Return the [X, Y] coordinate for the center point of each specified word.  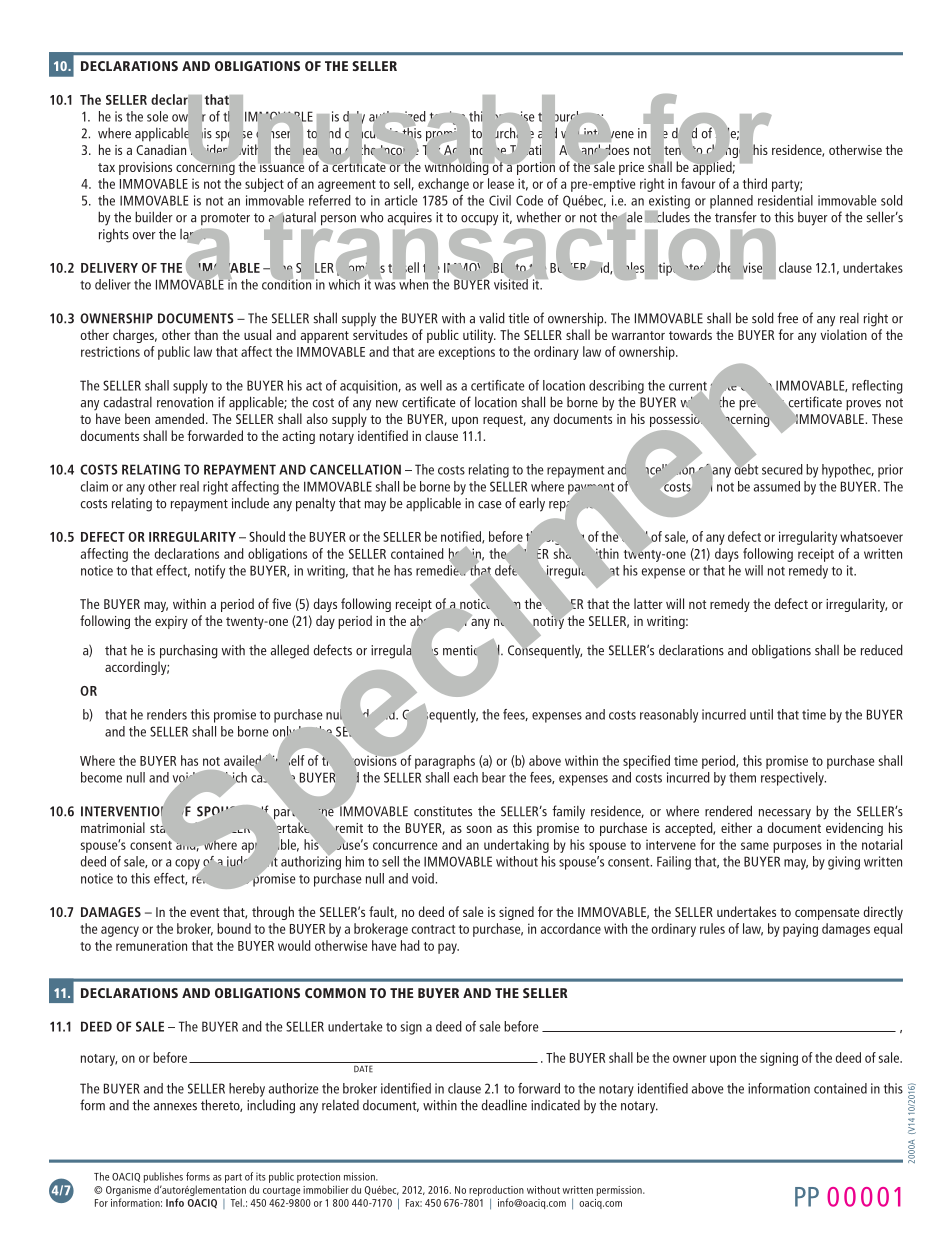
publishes [163, 1177]
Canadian [161, 149]
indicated [555, 1105]
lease [501, 183]
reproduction [496, 1190]
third [755, 183]
